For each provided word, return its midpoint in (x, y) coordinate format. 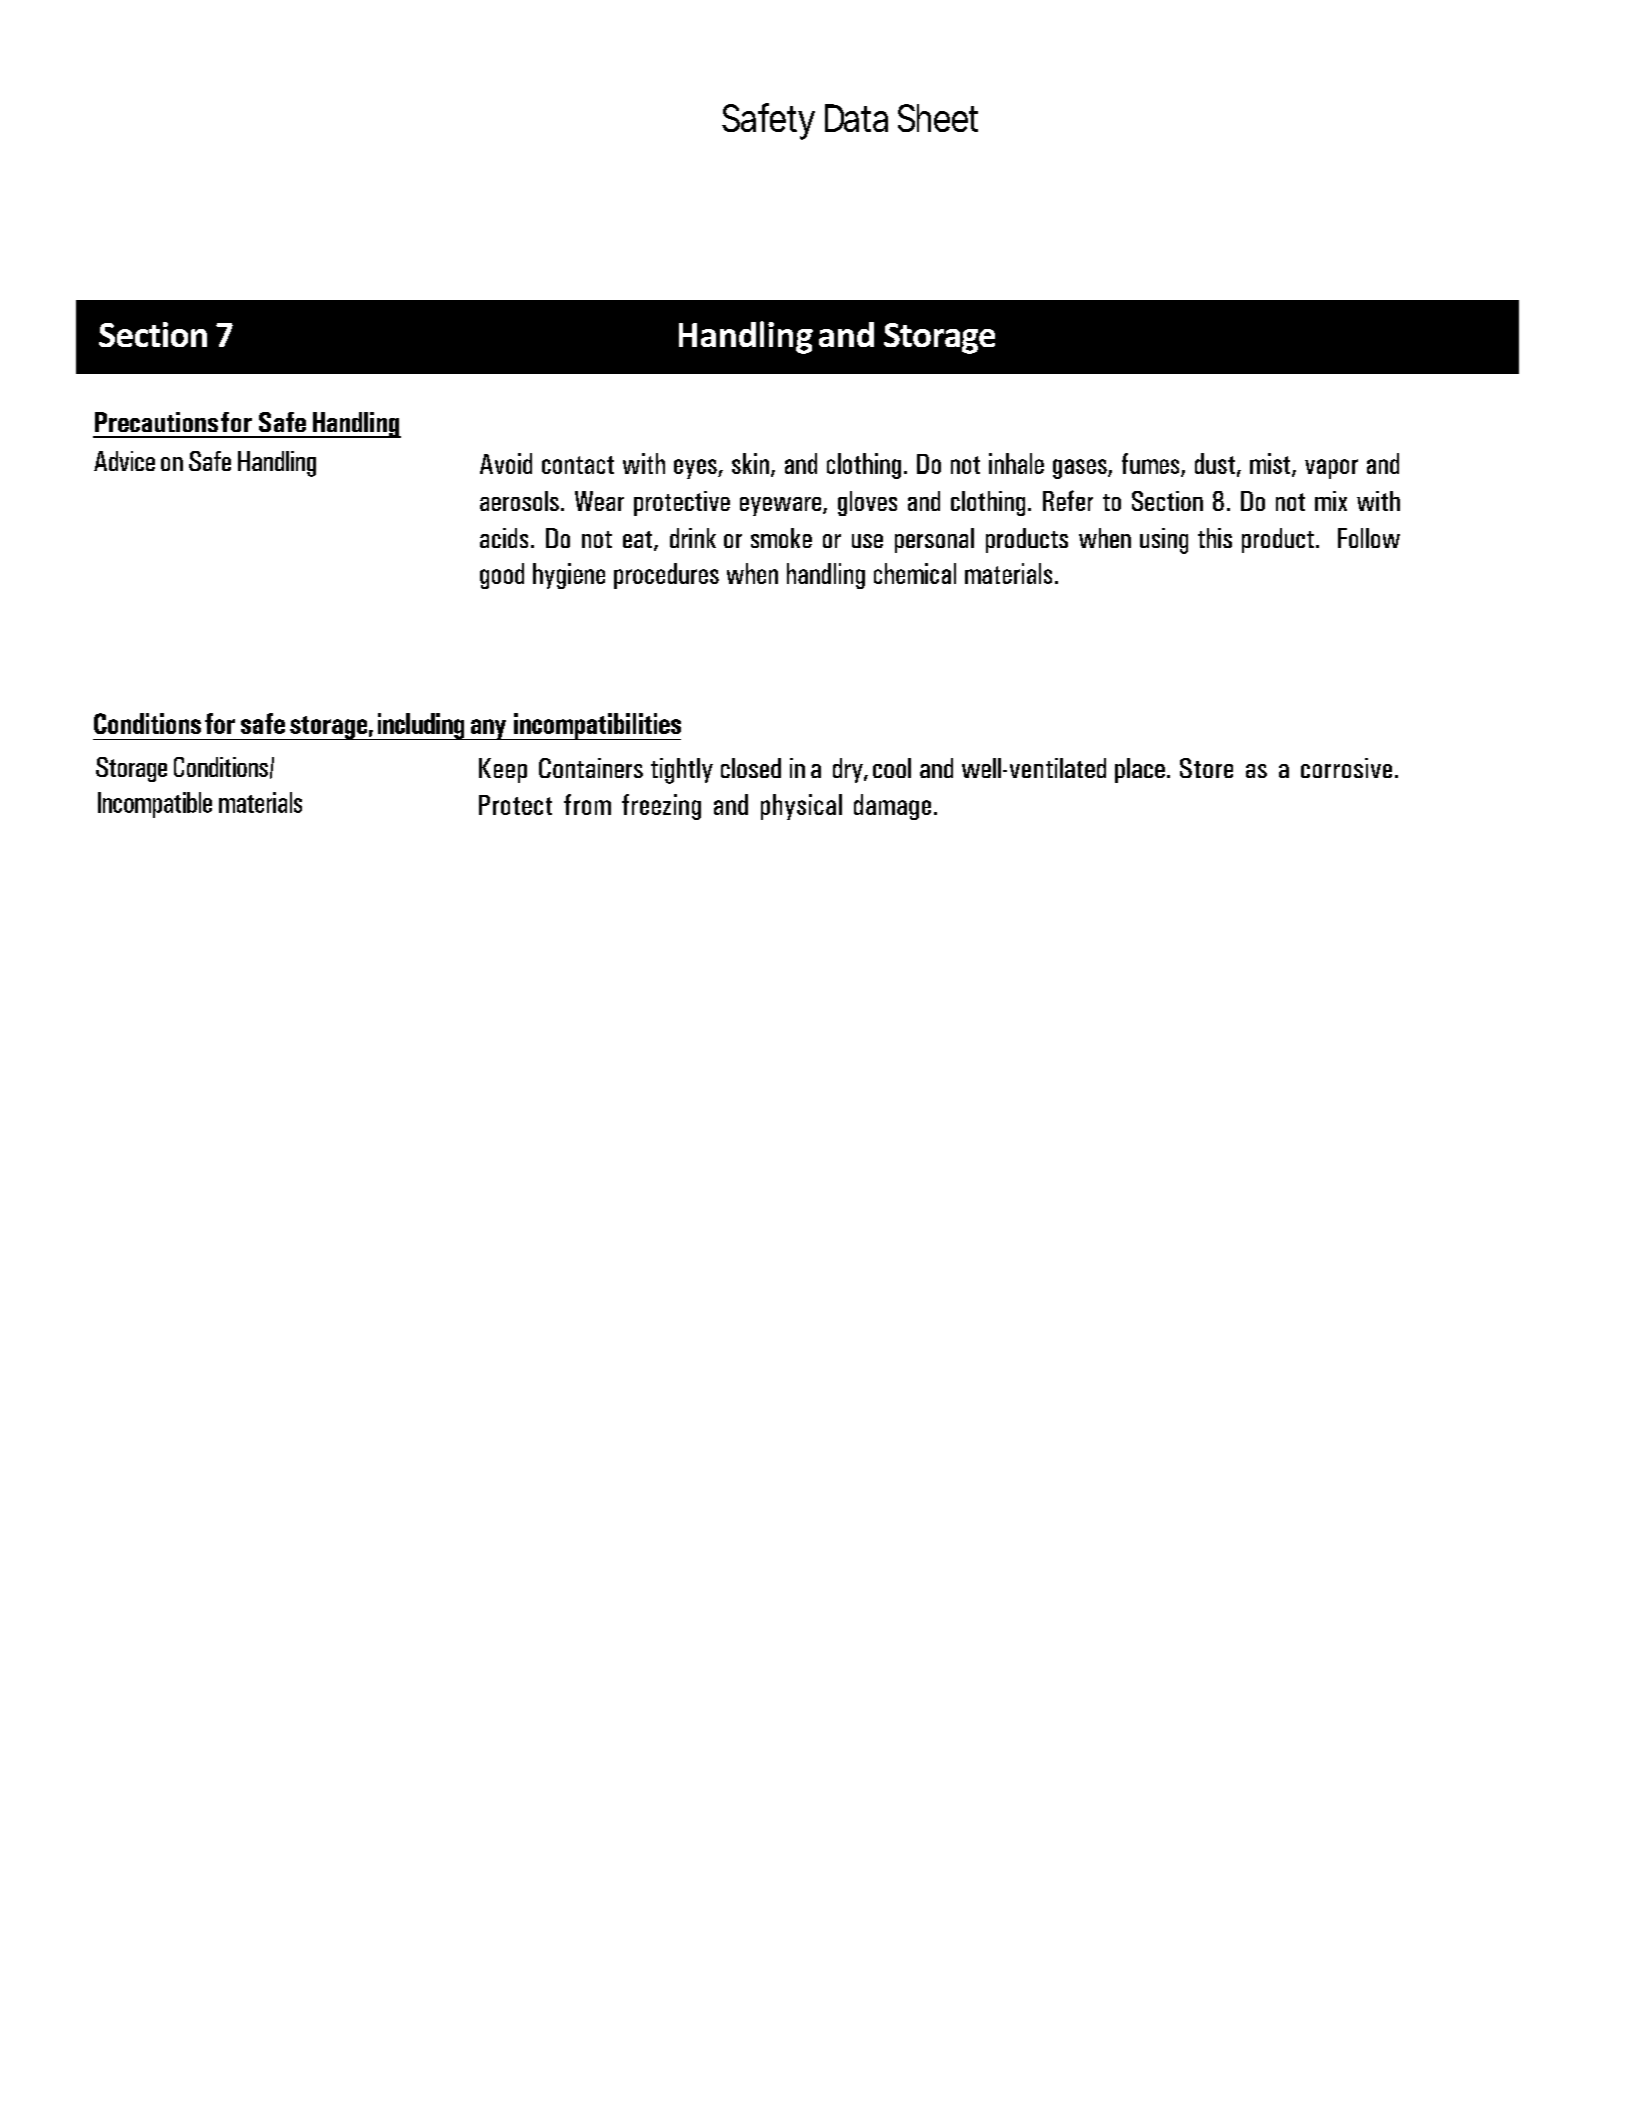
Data (856, 118)
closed (751, 768)
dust (1215, 463)
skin (750, 463)
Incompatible (155, 805)
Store (1206, 768)
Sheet (938, 118)
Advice (124, 461)
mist (1271, 464)
